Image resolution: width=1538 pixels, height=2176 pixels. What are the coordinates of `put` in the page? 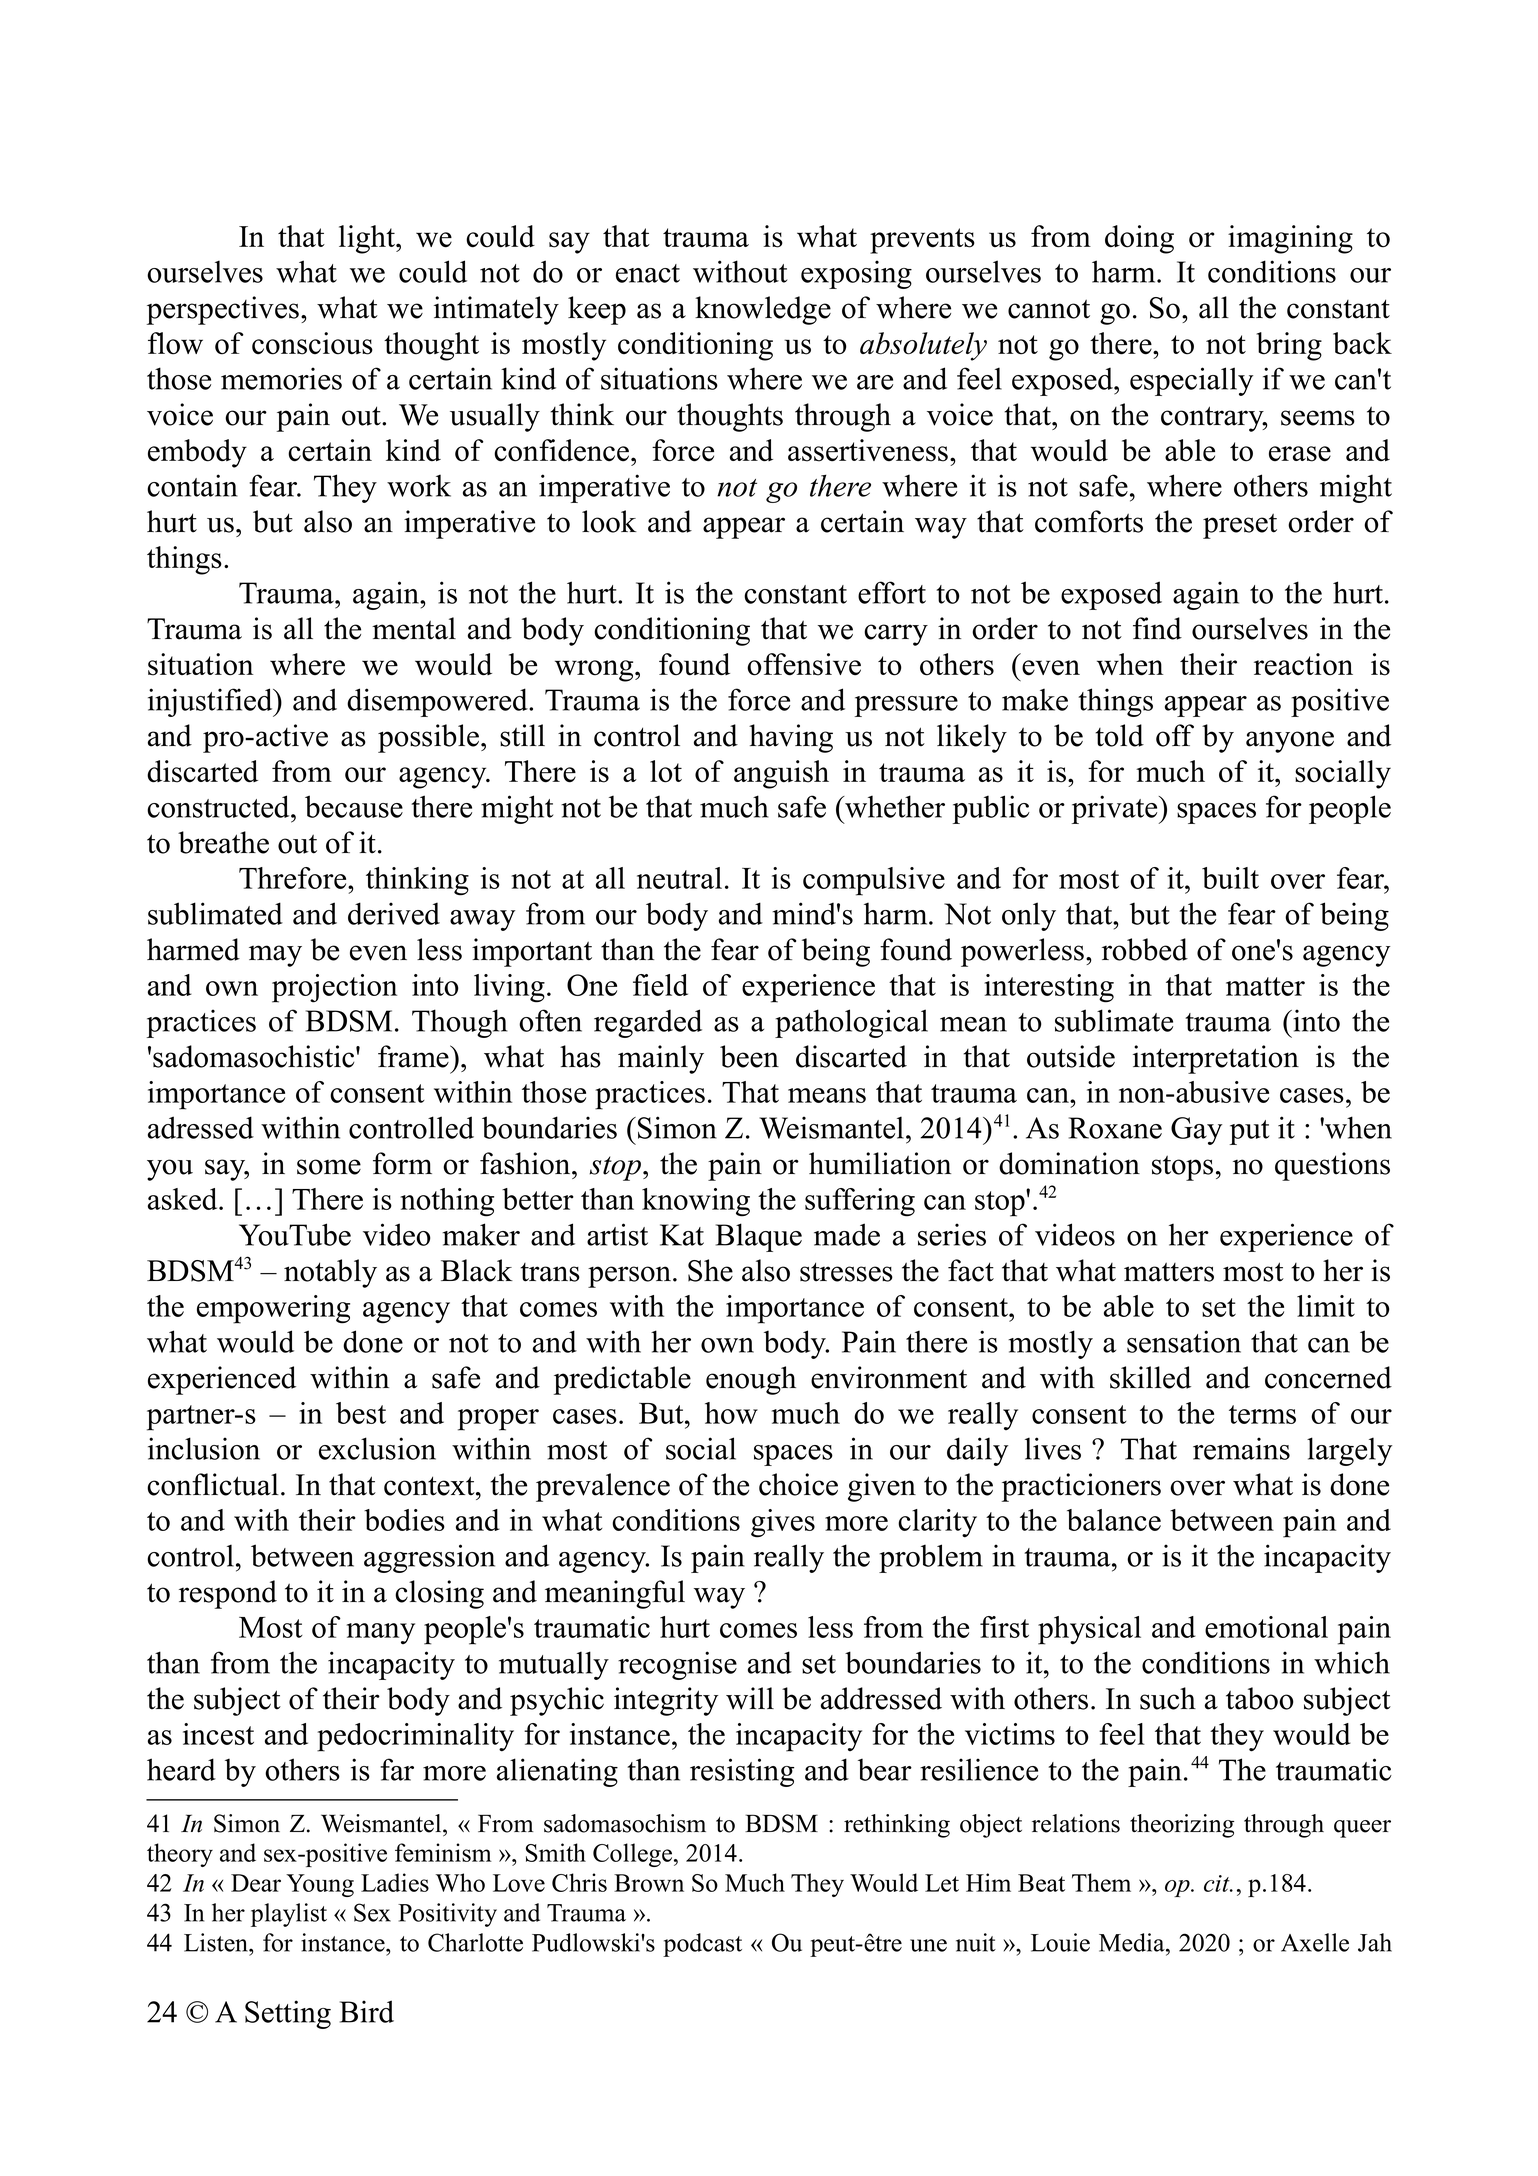 It's located at (1250, 1132).
